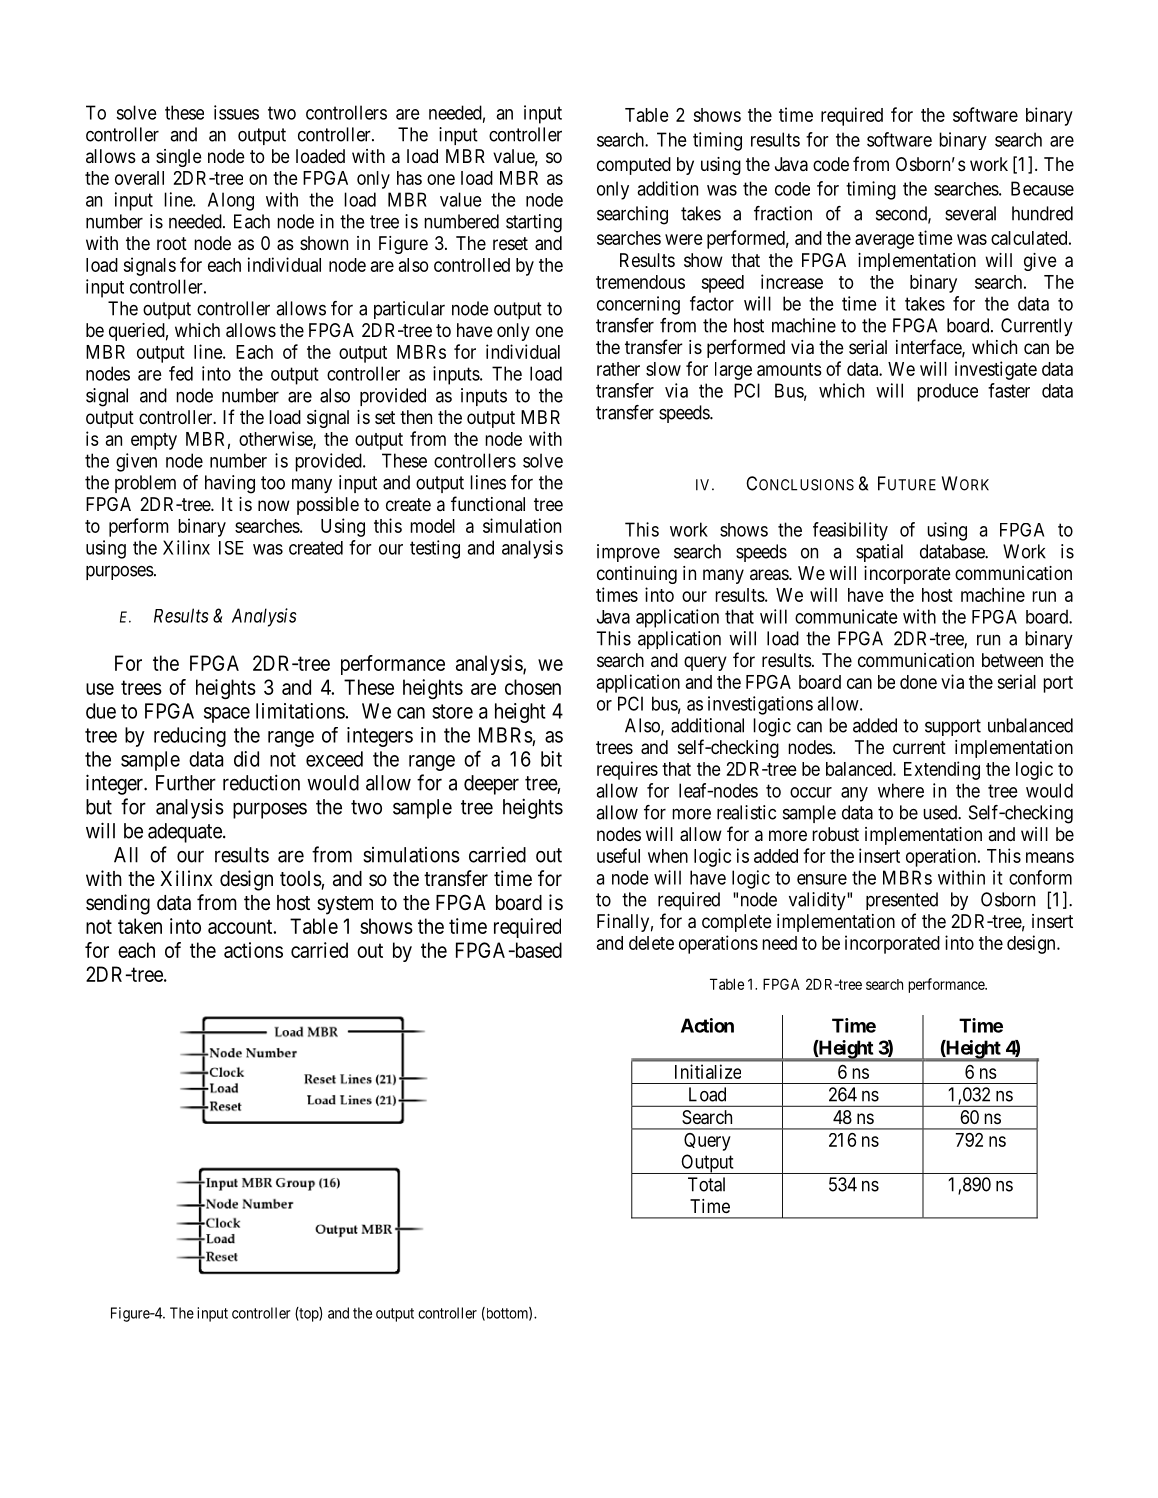  Describe the element at coordinates (227, 715) in the image. I see `space` at that location.
